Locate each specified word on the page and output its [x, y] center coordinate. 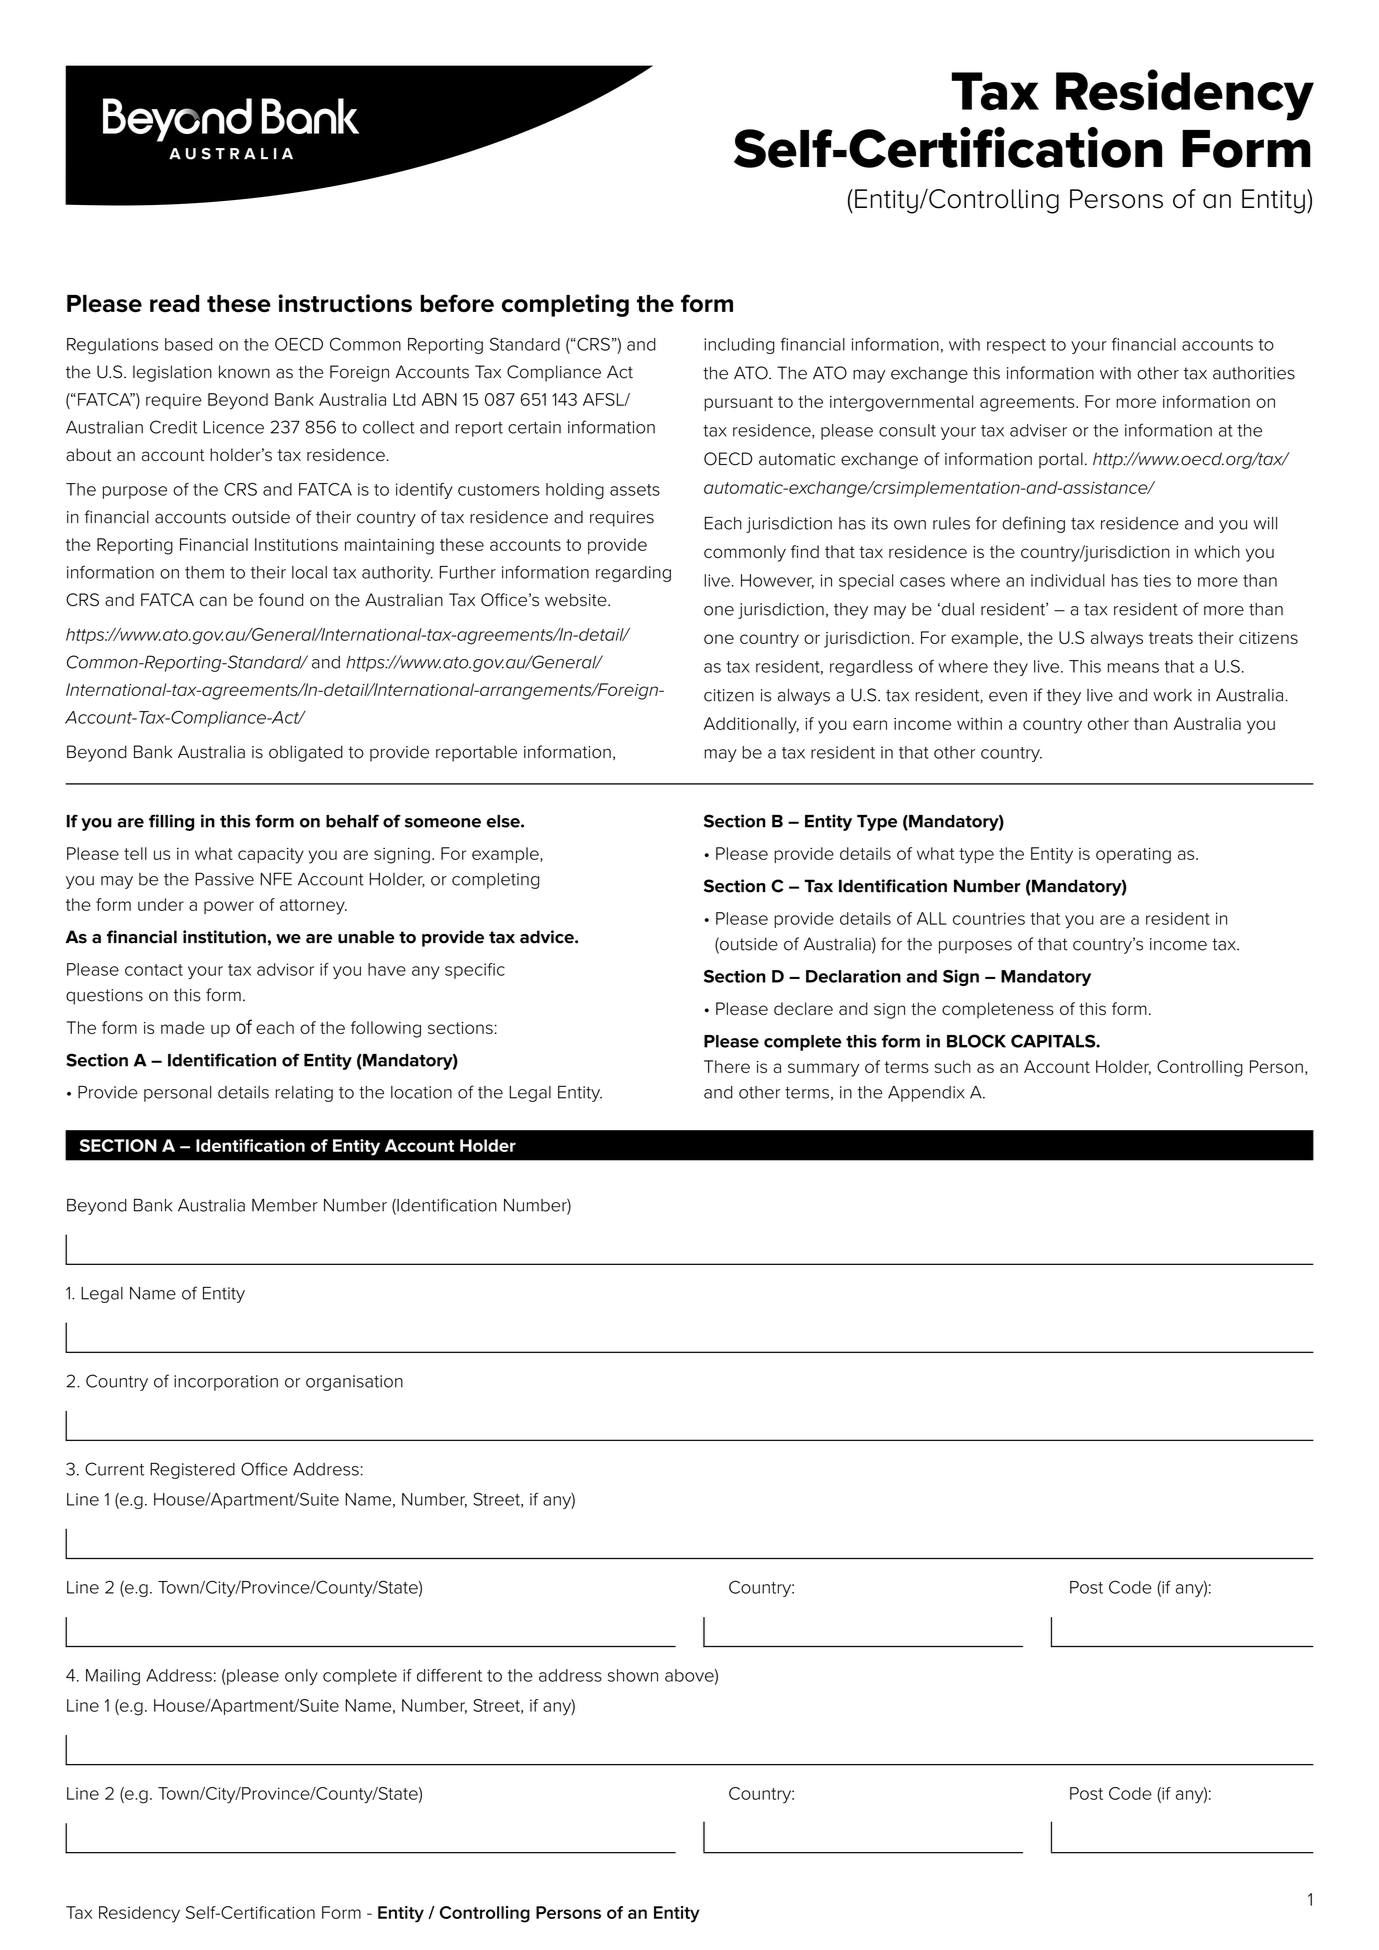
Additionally [751, 725]
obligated [306, 753]
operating [1133, 855]
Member [285, 1205]
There [727, 1066]
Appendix [926, 1094]
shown [633, 1675]
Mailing [113, 1677]
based [188, 344]
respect [1016, 346]
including [739, 346]
